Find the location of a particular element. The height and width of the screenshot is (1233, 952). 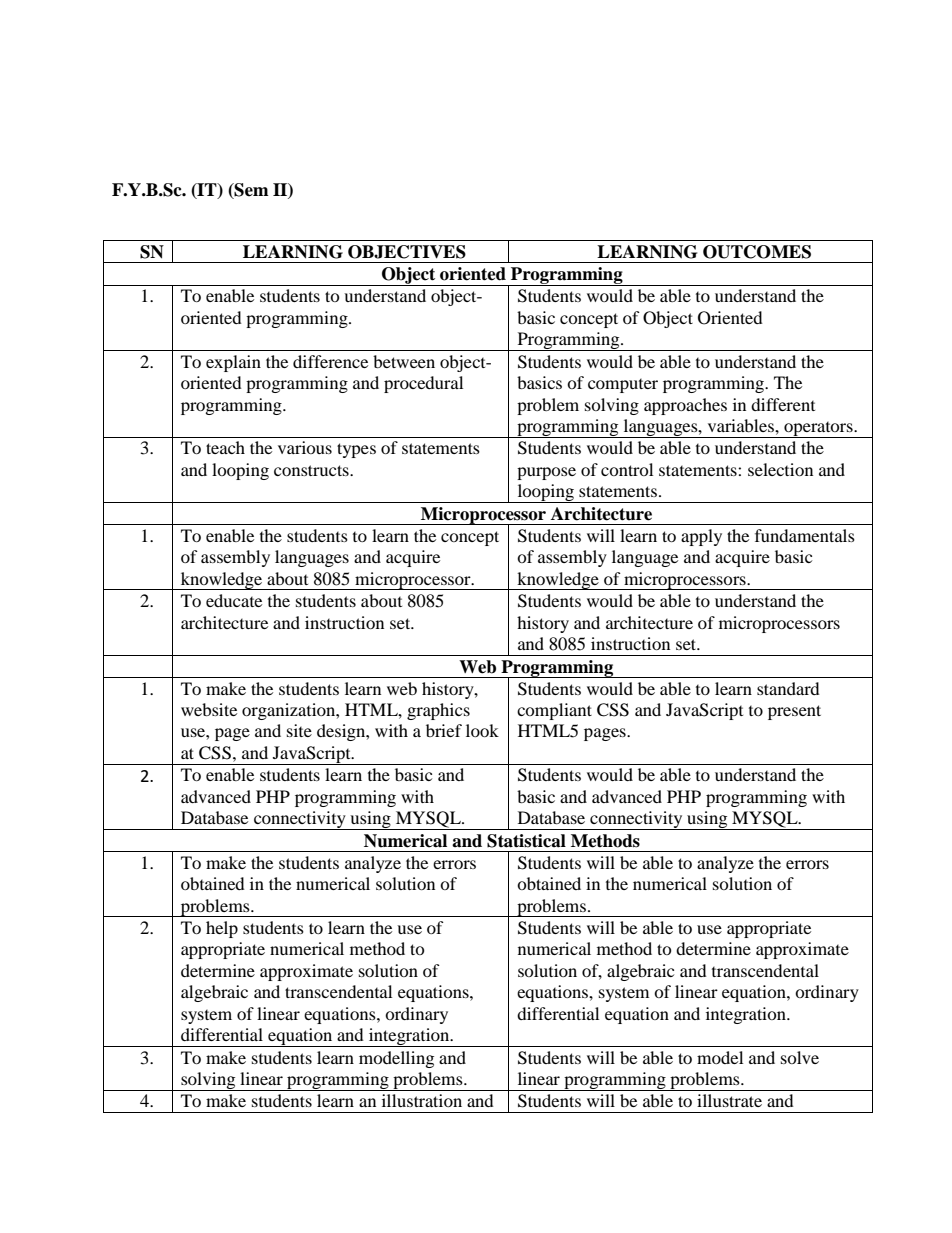

brief is located at coordinates (444, 730).
